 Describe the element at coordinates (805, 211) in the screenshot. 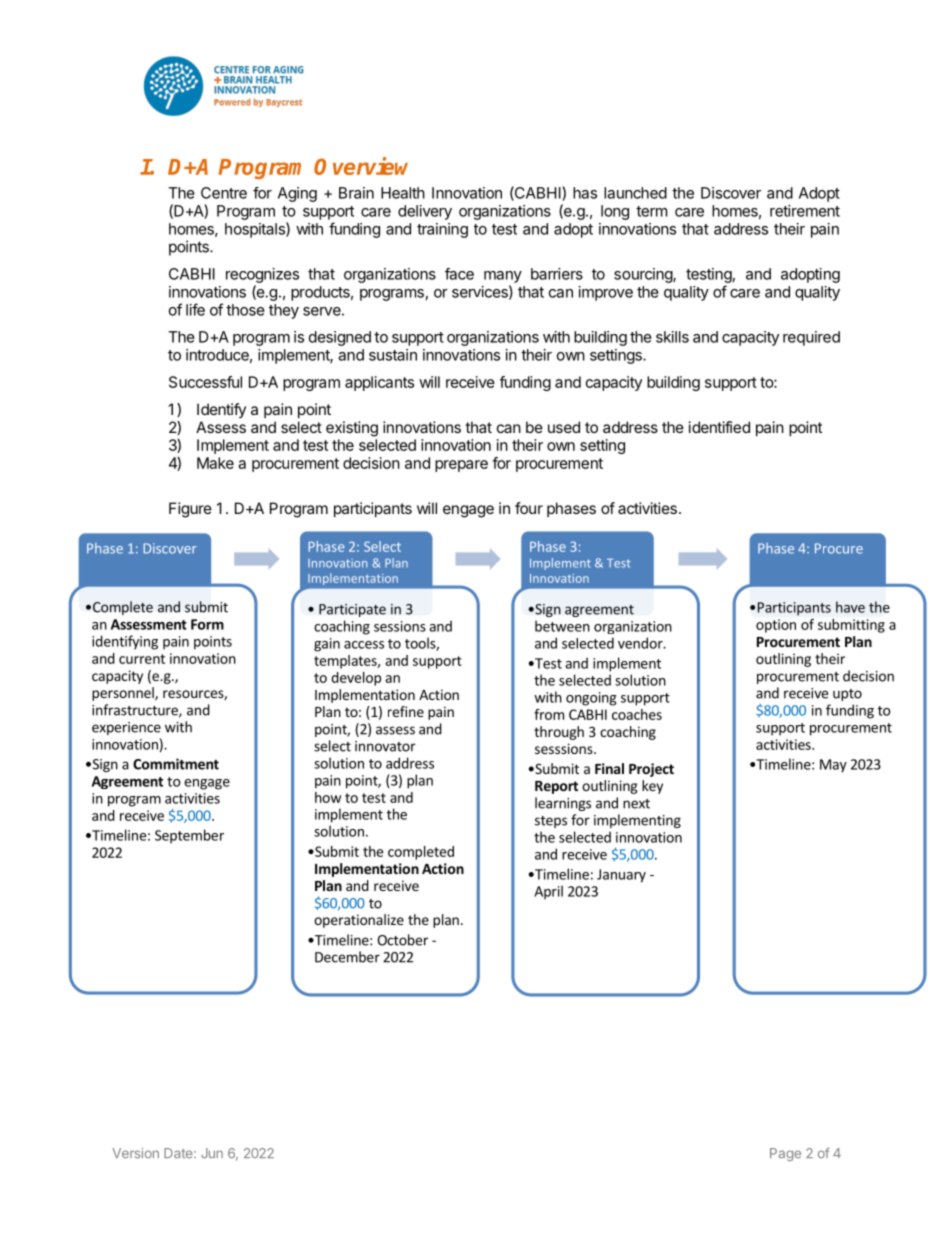

I see `retirement` at that location.
